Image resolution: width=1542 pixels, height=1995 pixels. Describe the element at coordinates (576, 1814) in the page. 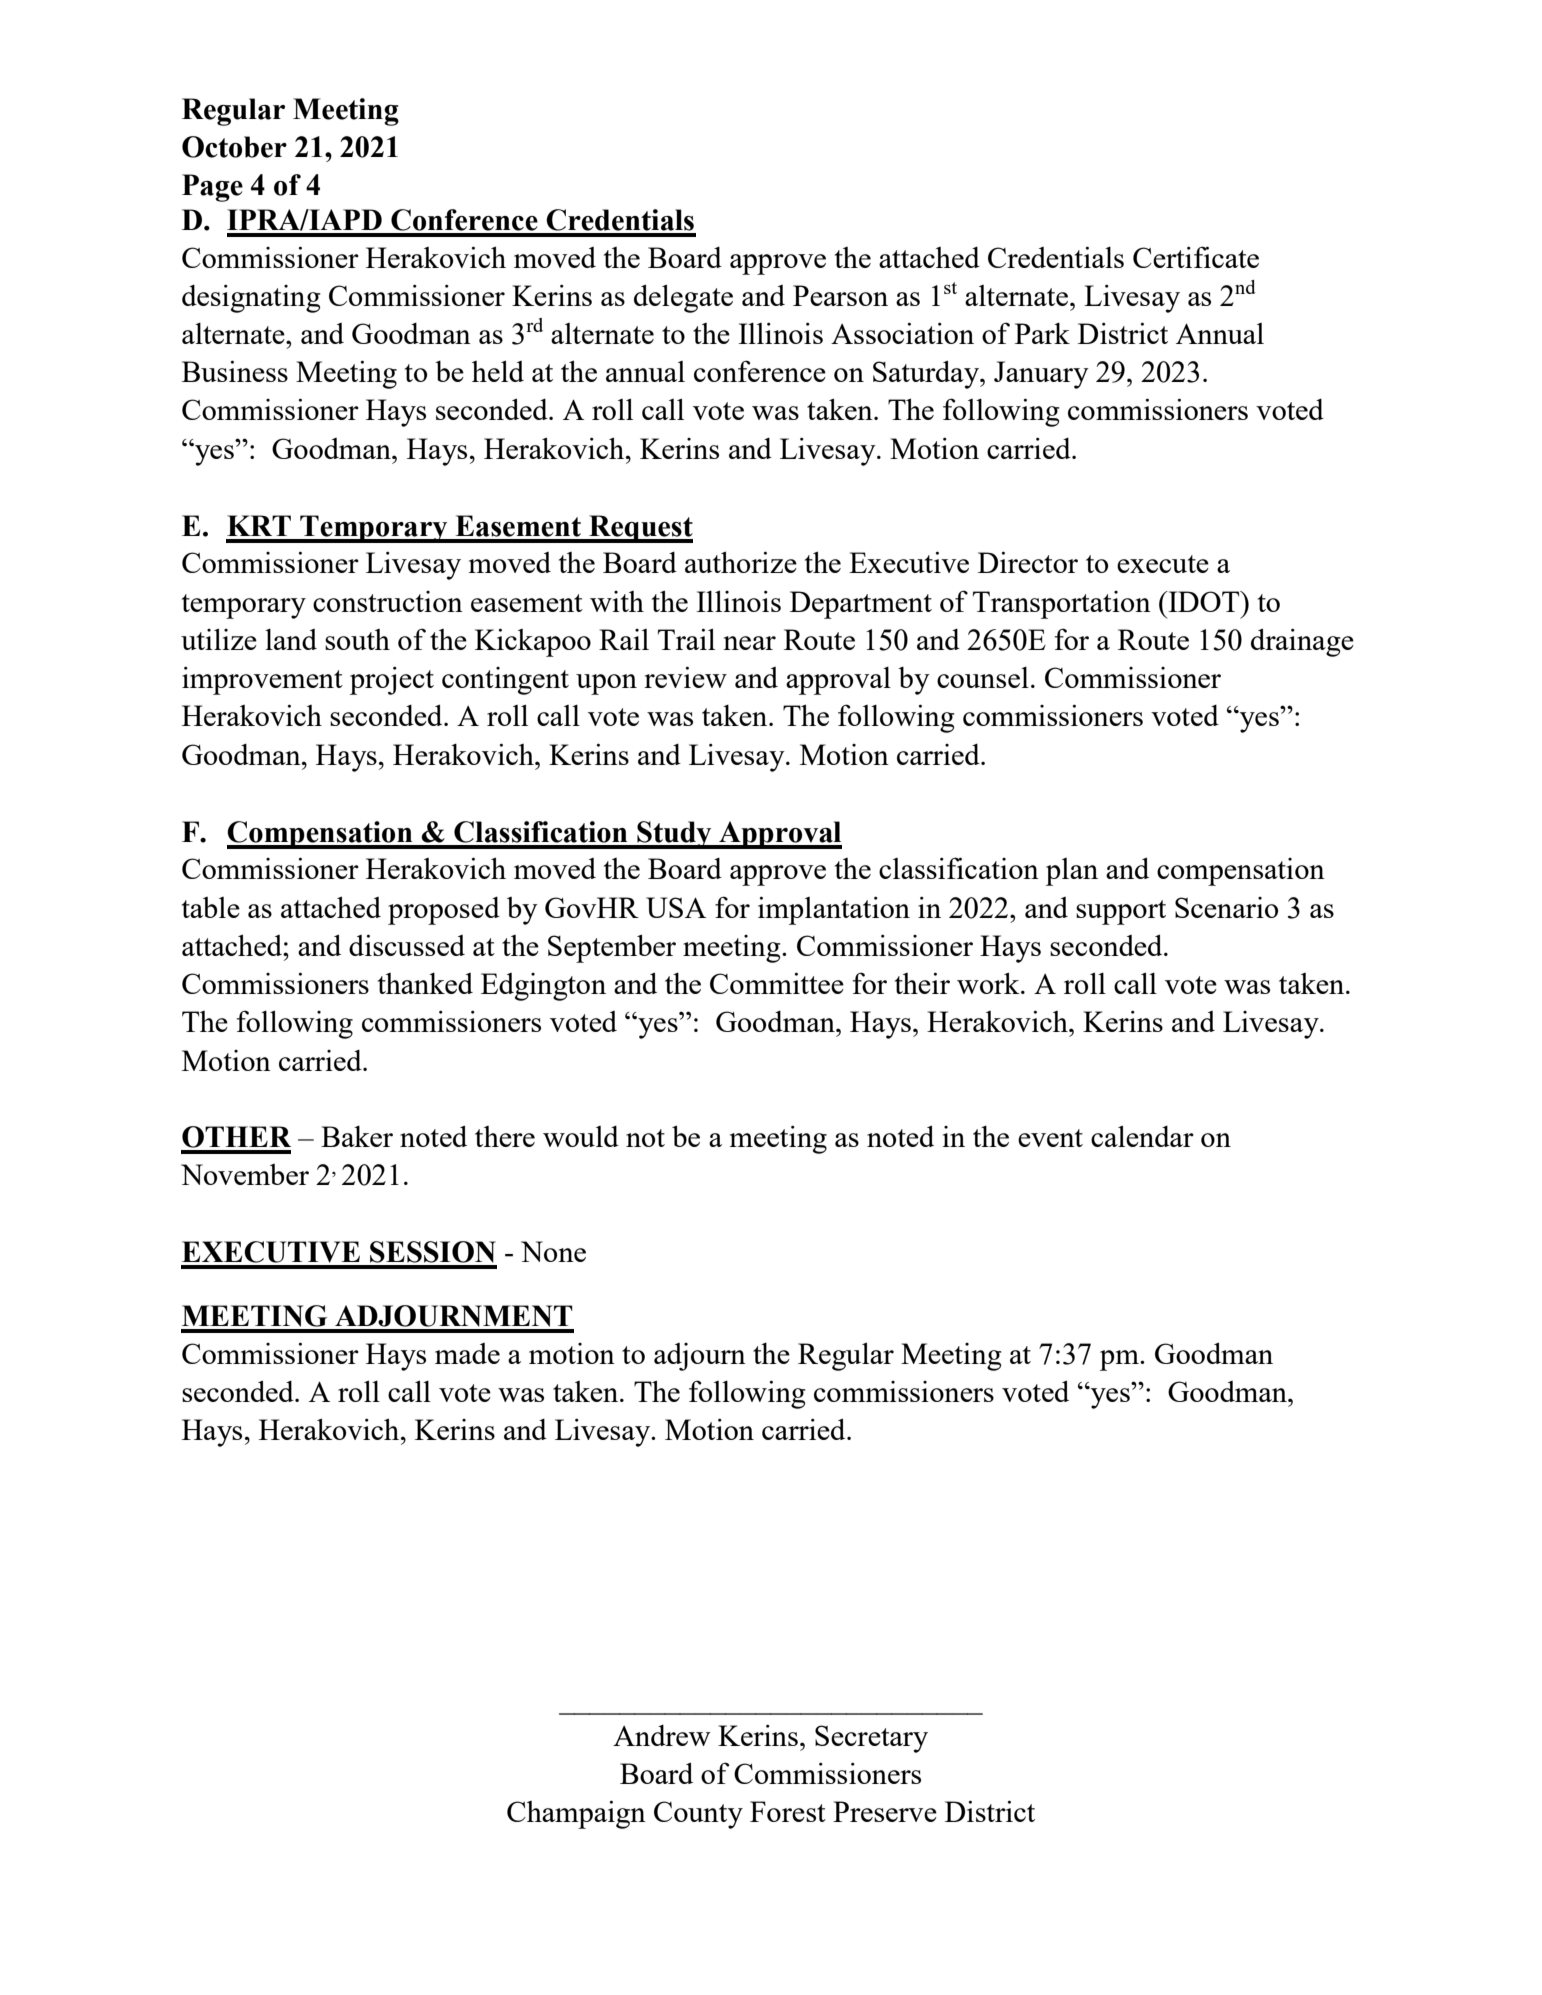

I see `Champaign` at that location.
